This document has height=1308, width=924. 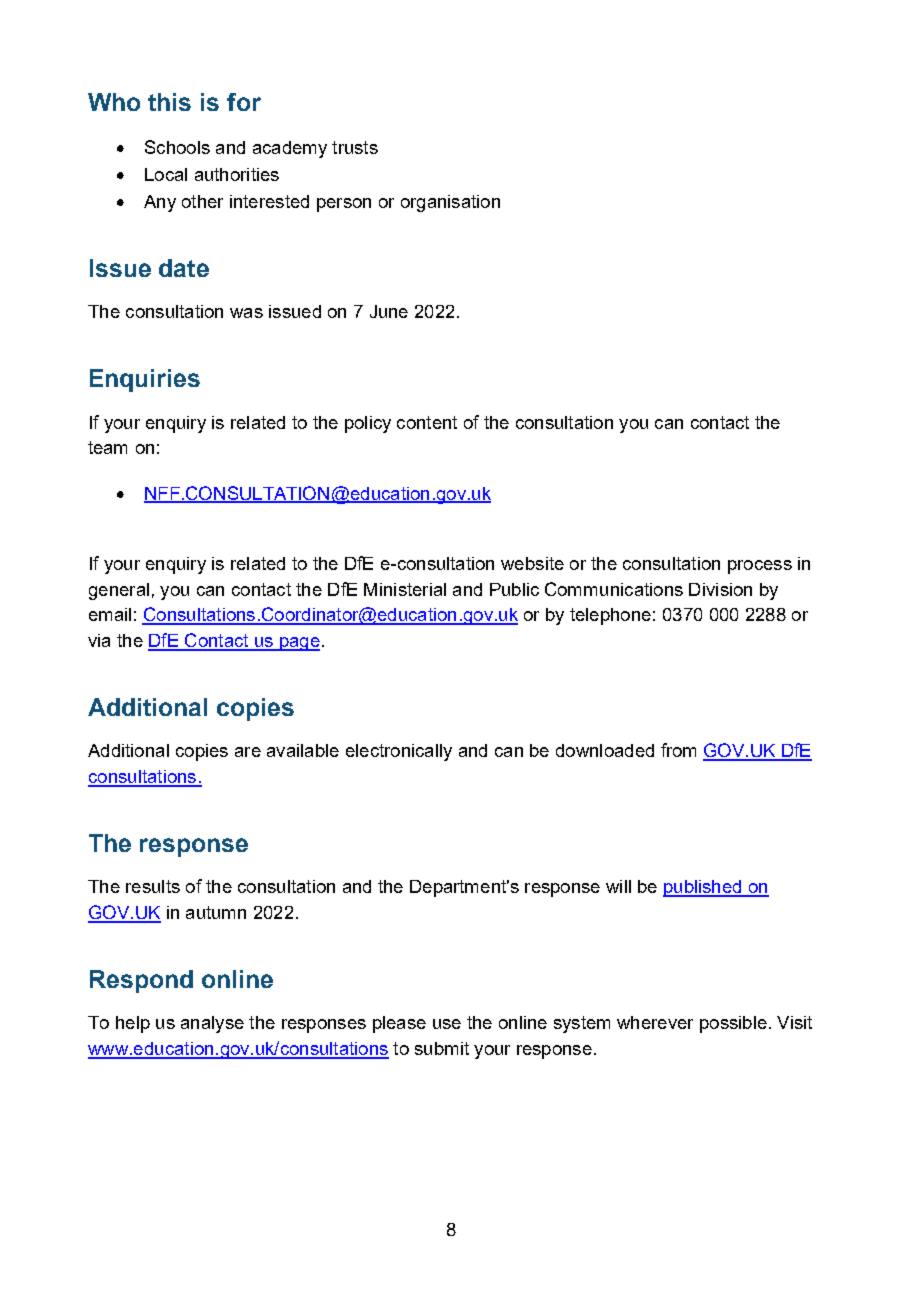 What do you see at coordinates (405, 589) in the document?
I see `Ministerial` at bounding box center [405, 589].
